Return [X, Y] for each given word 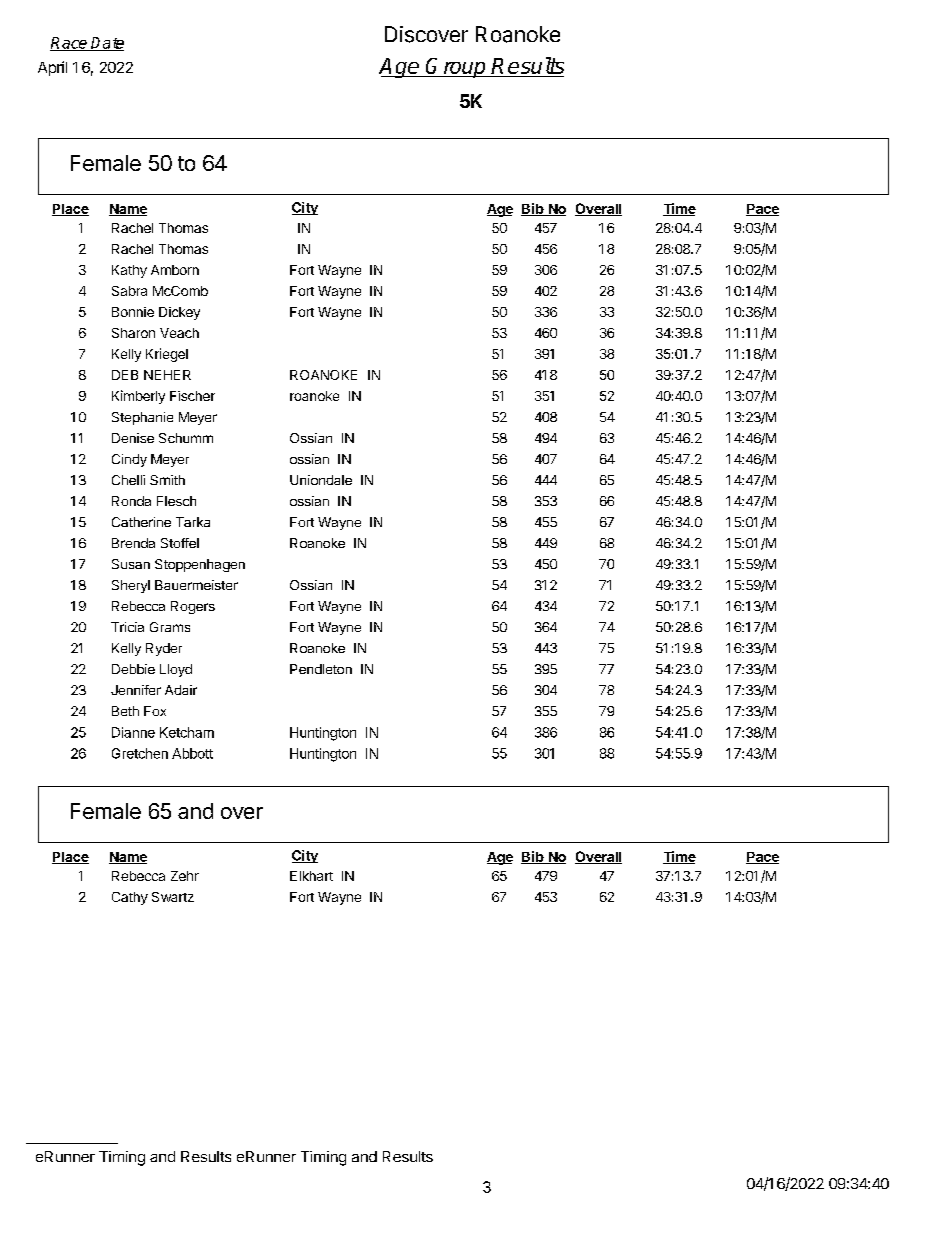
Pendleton [321, 669]
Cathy [130, 898]
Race [70, 44]
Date [107, 44]
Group [456, 68]
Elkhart [311, 876]
